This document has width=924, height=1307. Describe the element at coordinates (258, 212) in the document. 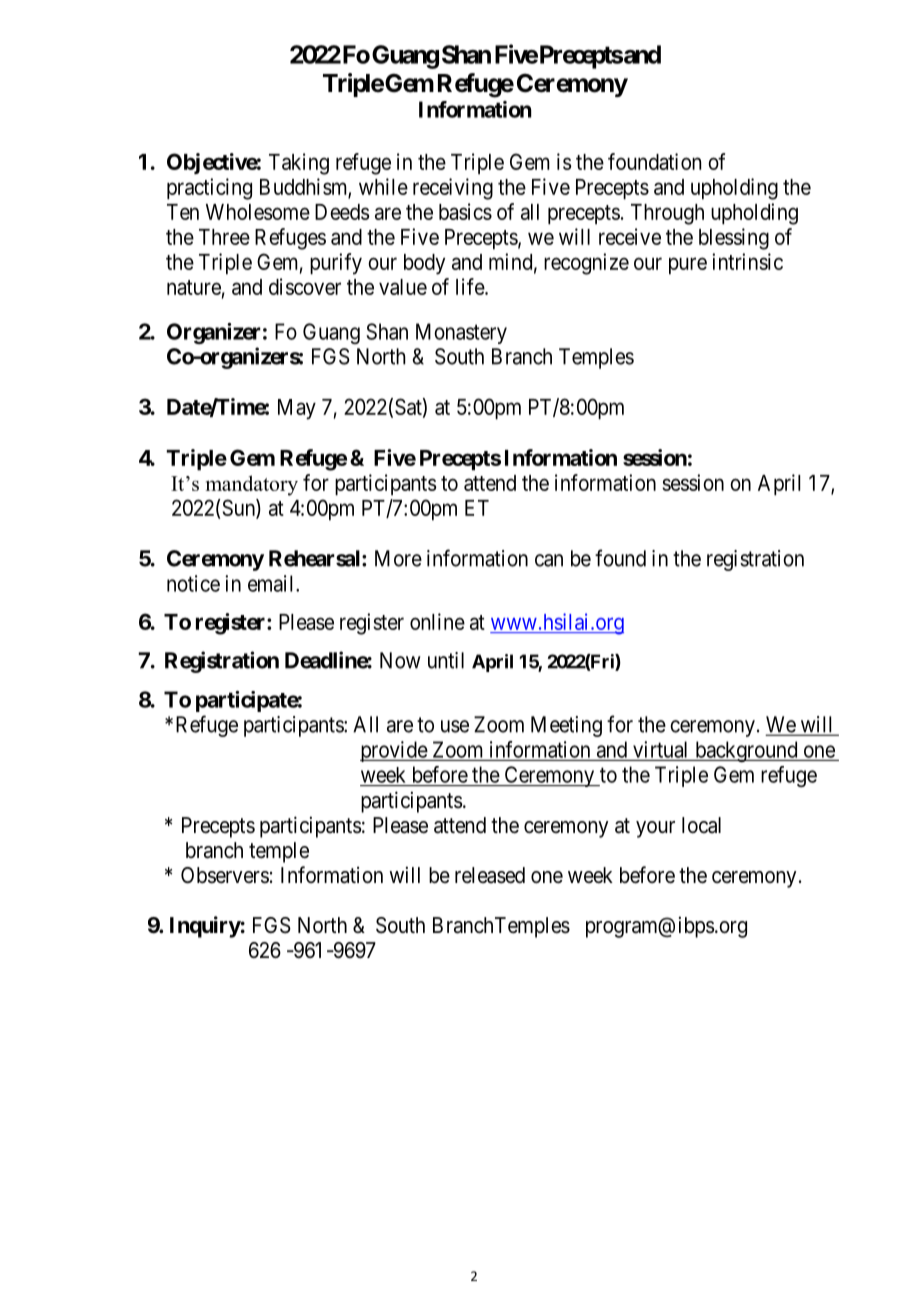

I see `Wholesome` at that location.
